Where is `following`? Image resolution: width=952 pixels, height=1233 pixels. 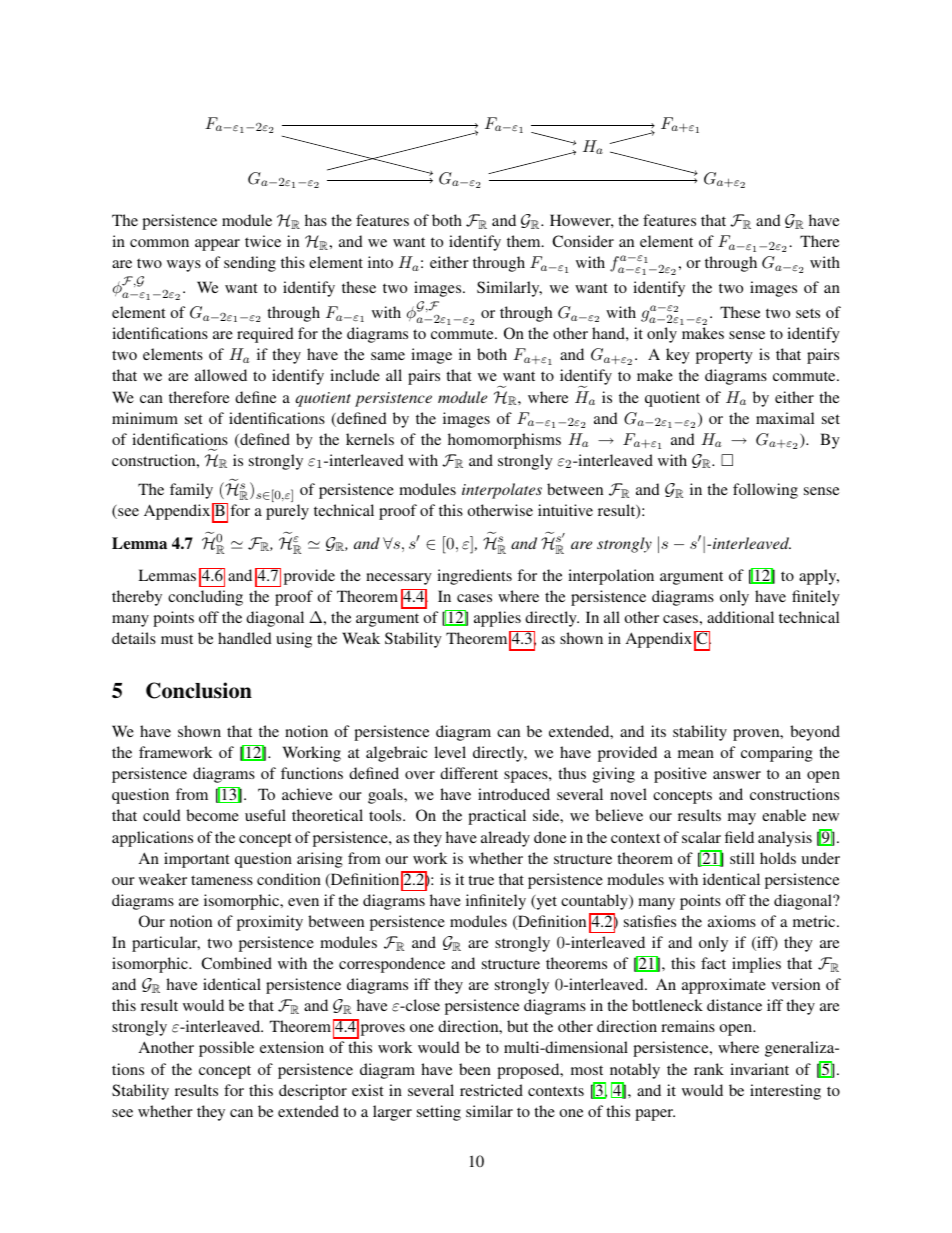
following is located at coordinates (765, 491).
